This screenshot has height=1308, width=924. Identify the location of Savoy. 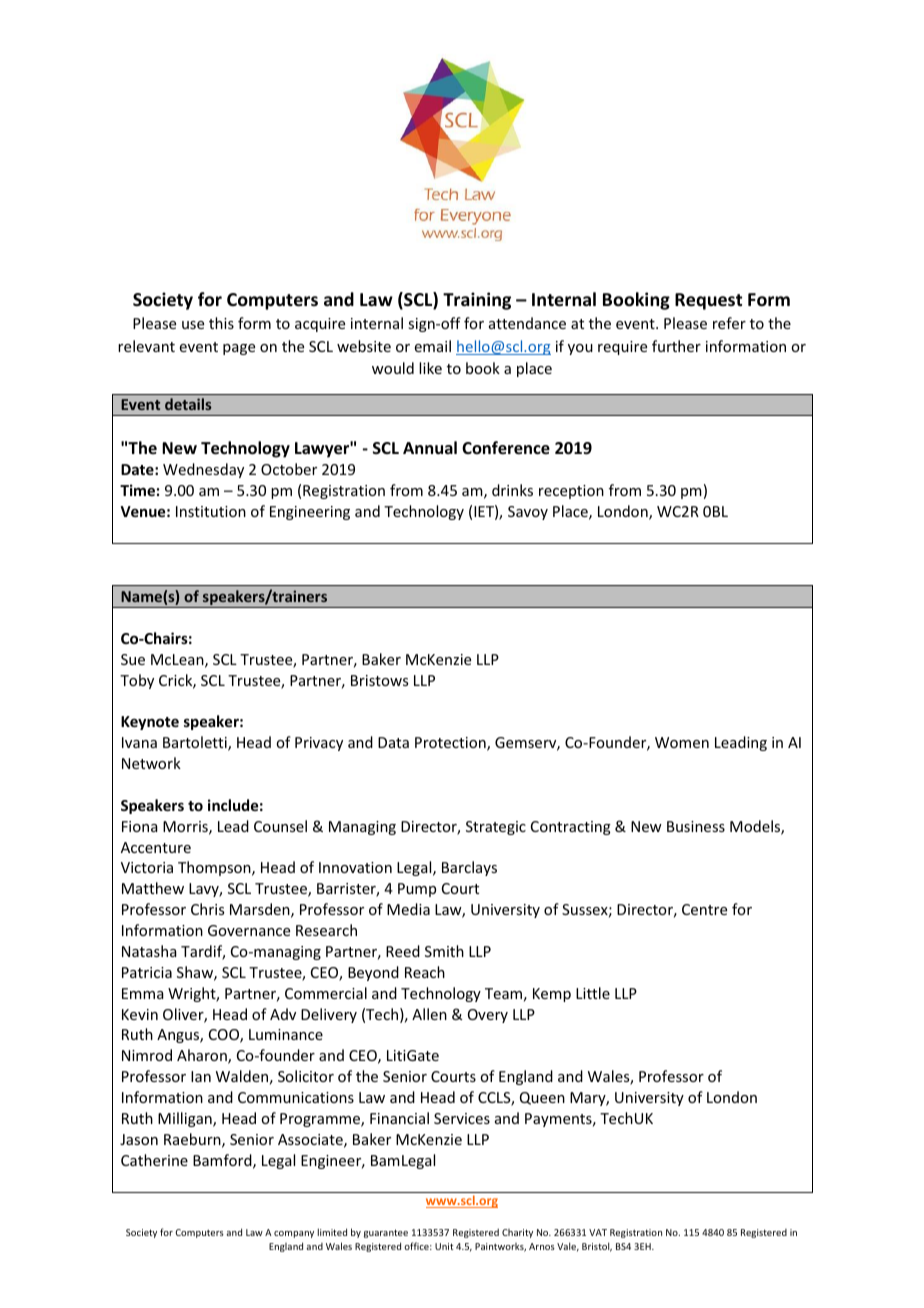
(528, 513).
